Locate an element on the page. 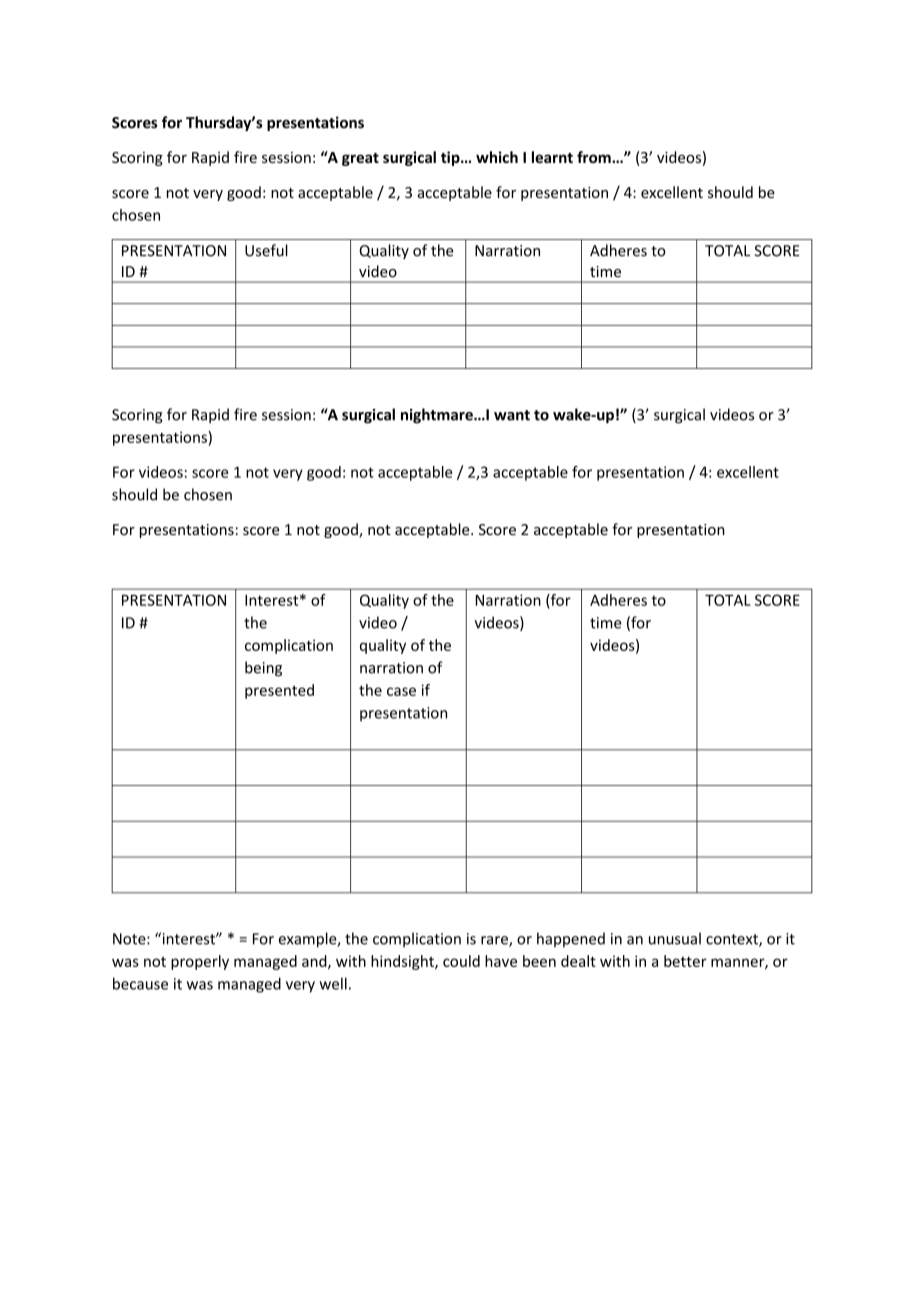 This page has width=924, height=1308. which is located at coordinates (497, 157).
